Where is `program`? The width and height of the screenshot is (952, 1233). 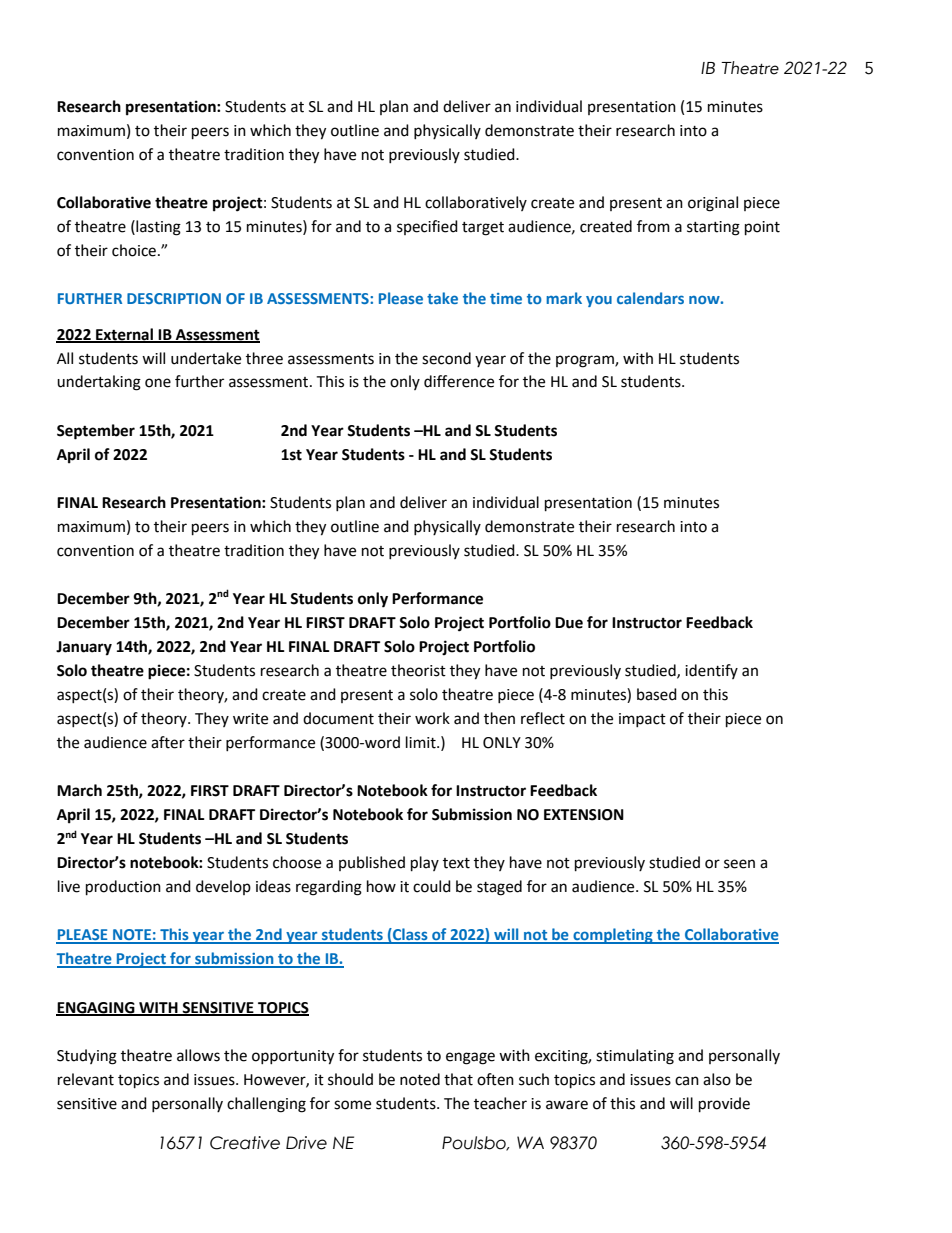 program is located at coordinates (586, 361).
